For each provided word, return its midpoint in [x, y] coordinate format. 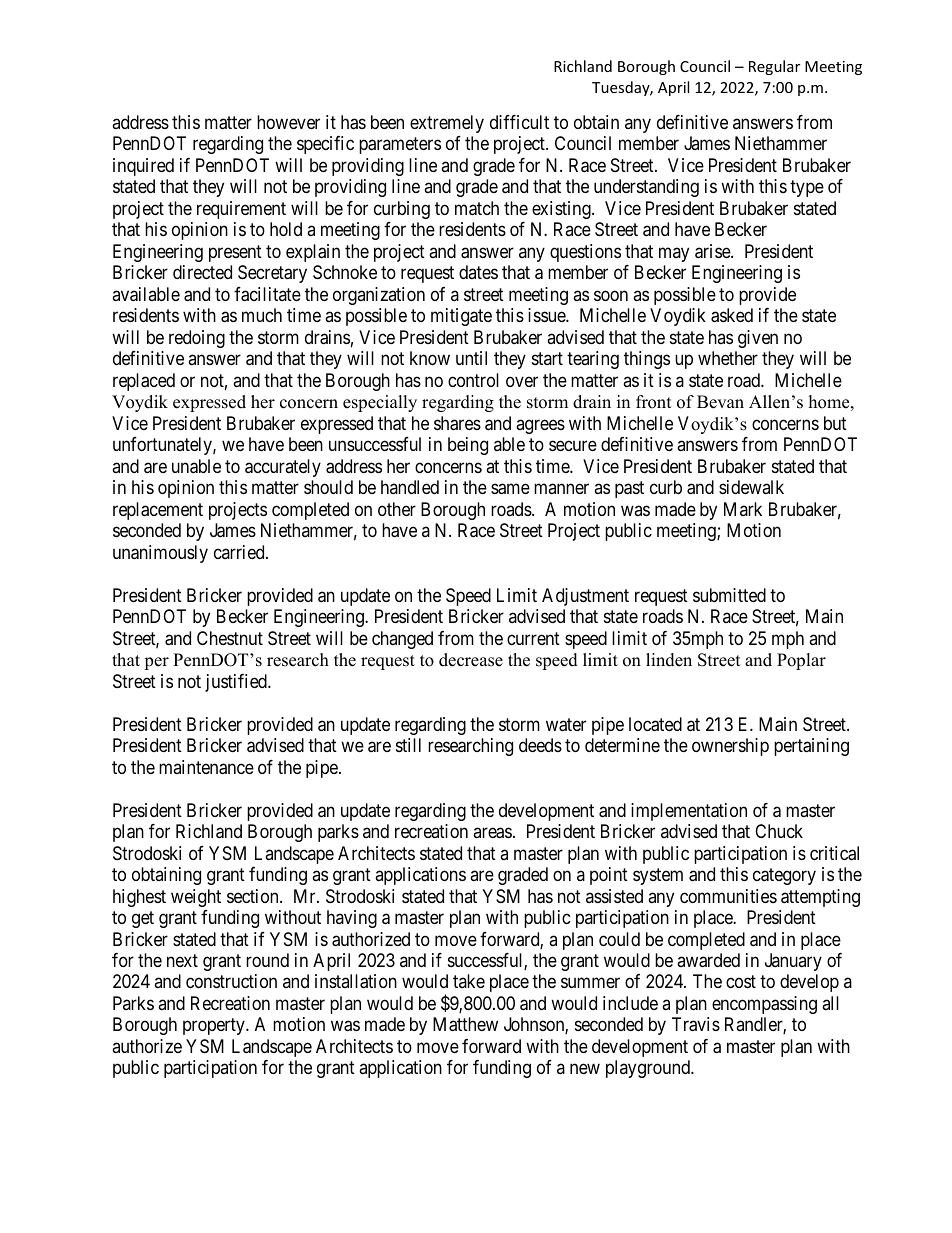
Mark [743, 509]
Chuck [779, 831]
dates [478, 272]
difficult [519, 122]
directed [202, 272]
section [254, 896]
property [215, 1027]
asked [732, 315]
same [510, 489]
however [288, 122]
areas [492, 833]
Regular [774, 67]
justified [237, 683]
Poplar [801, 661]
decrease [471, 660]
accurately [283, 468]
